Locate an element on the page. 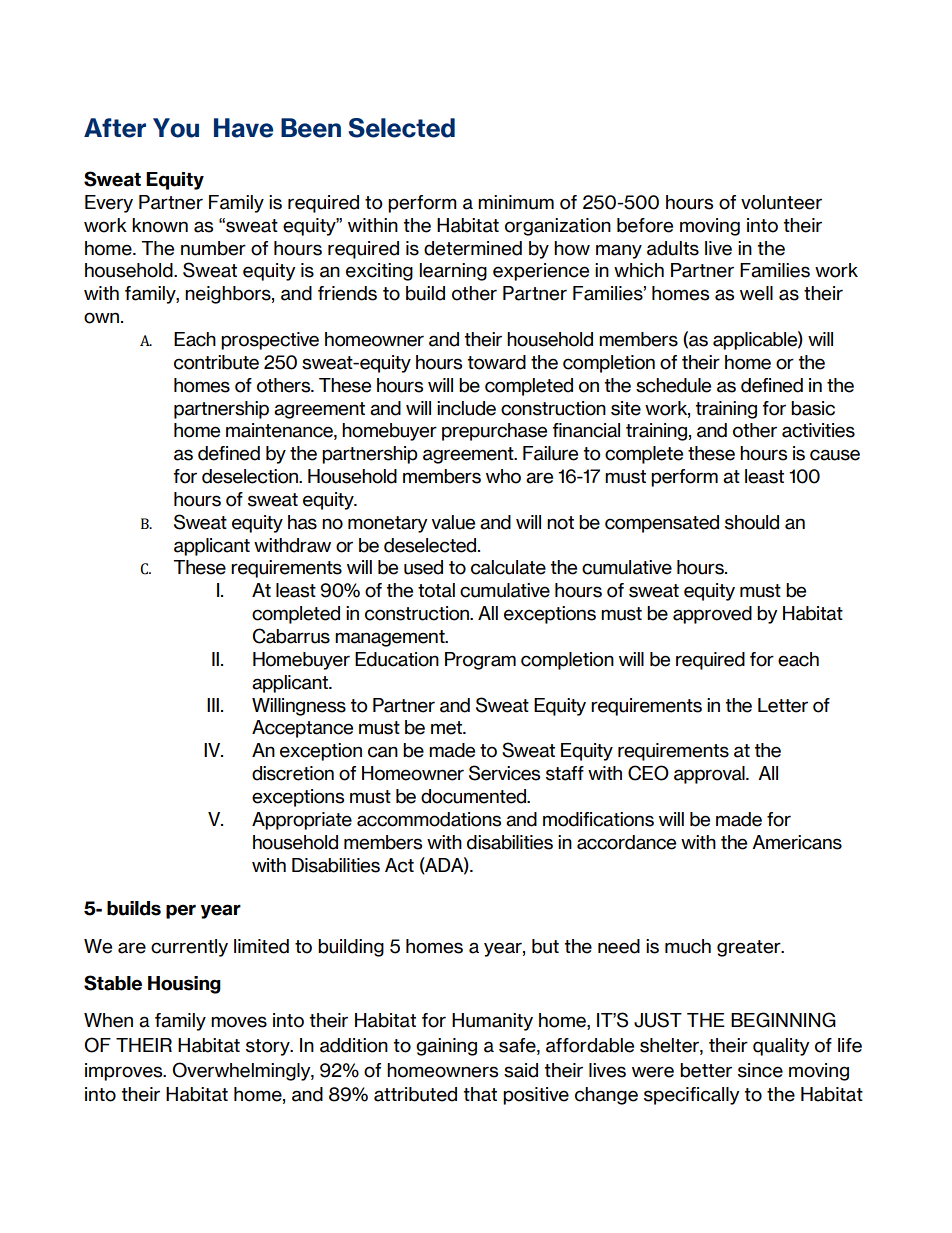 The image size is (952, 1233). Services is located at coordinates (504, 773).
